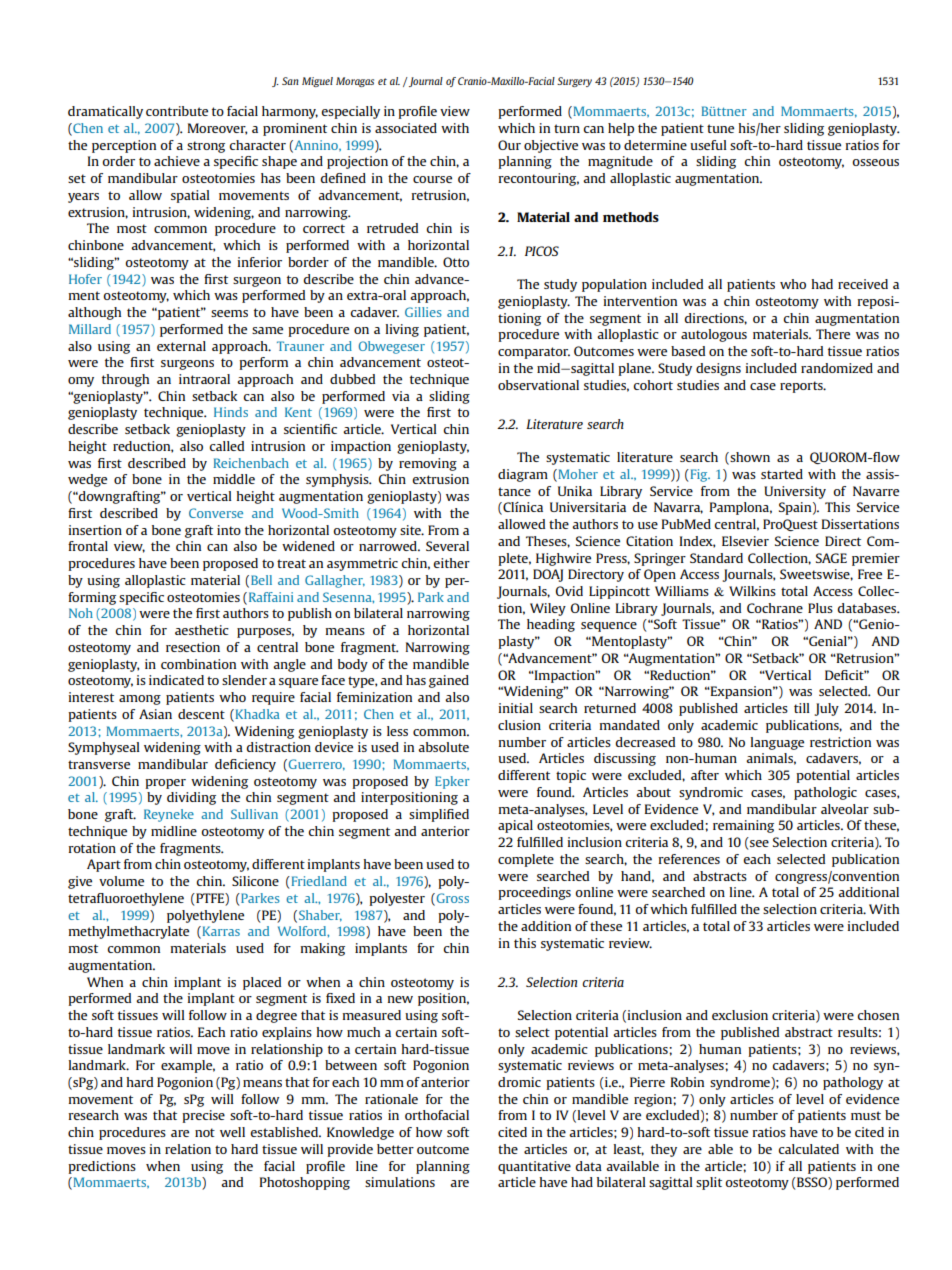 The width and height of the screenshot is (952, 1270). What do you see at coordinates (205, 1132) in the screenshot?
I see `not` at bounding box center [205, 1132].
